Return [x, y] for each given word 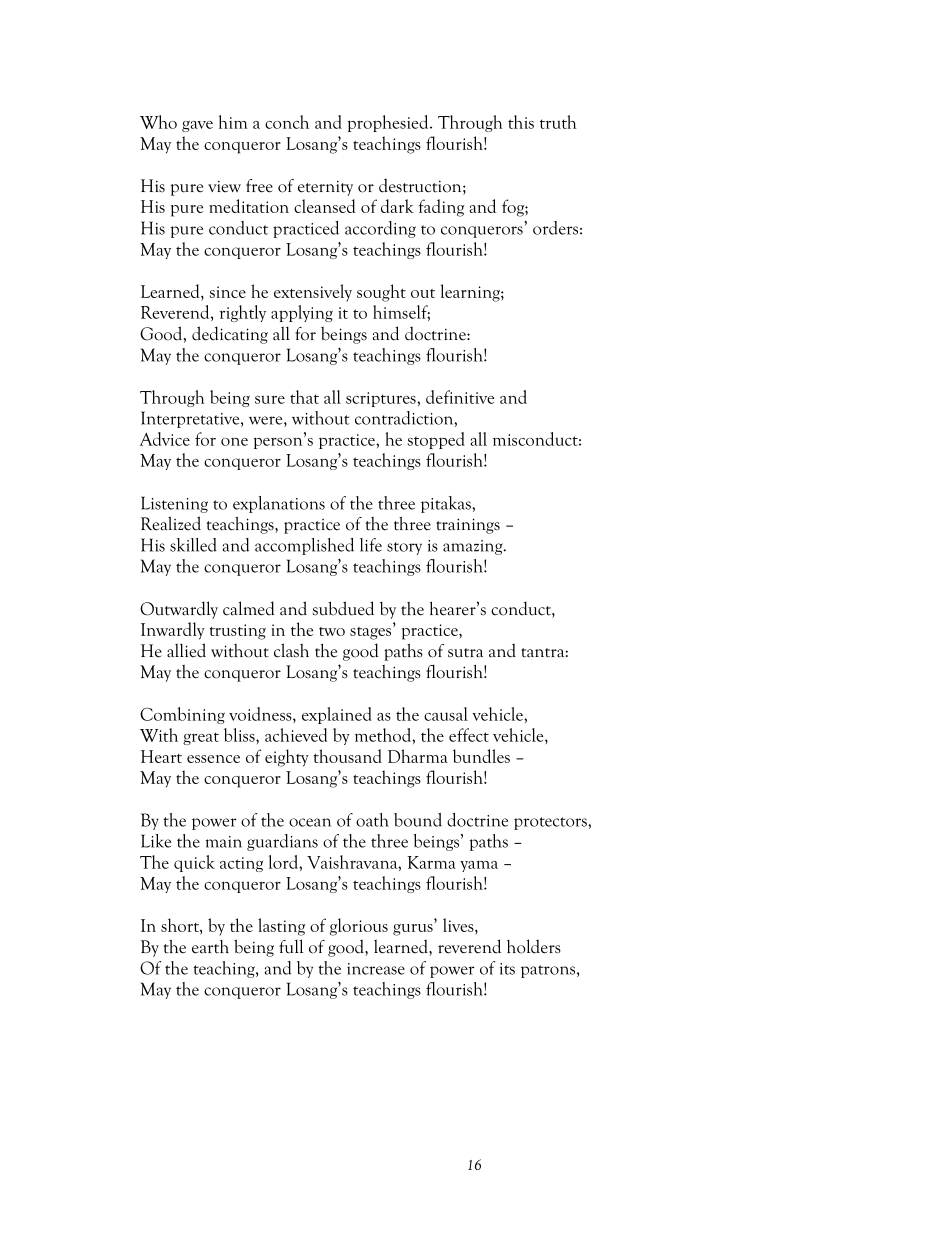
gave [197, 126]
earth [210, 947]
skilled [193, 545]
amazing [474, 547]
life [371, 545]
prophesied [389, 123]
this [521, 122]
